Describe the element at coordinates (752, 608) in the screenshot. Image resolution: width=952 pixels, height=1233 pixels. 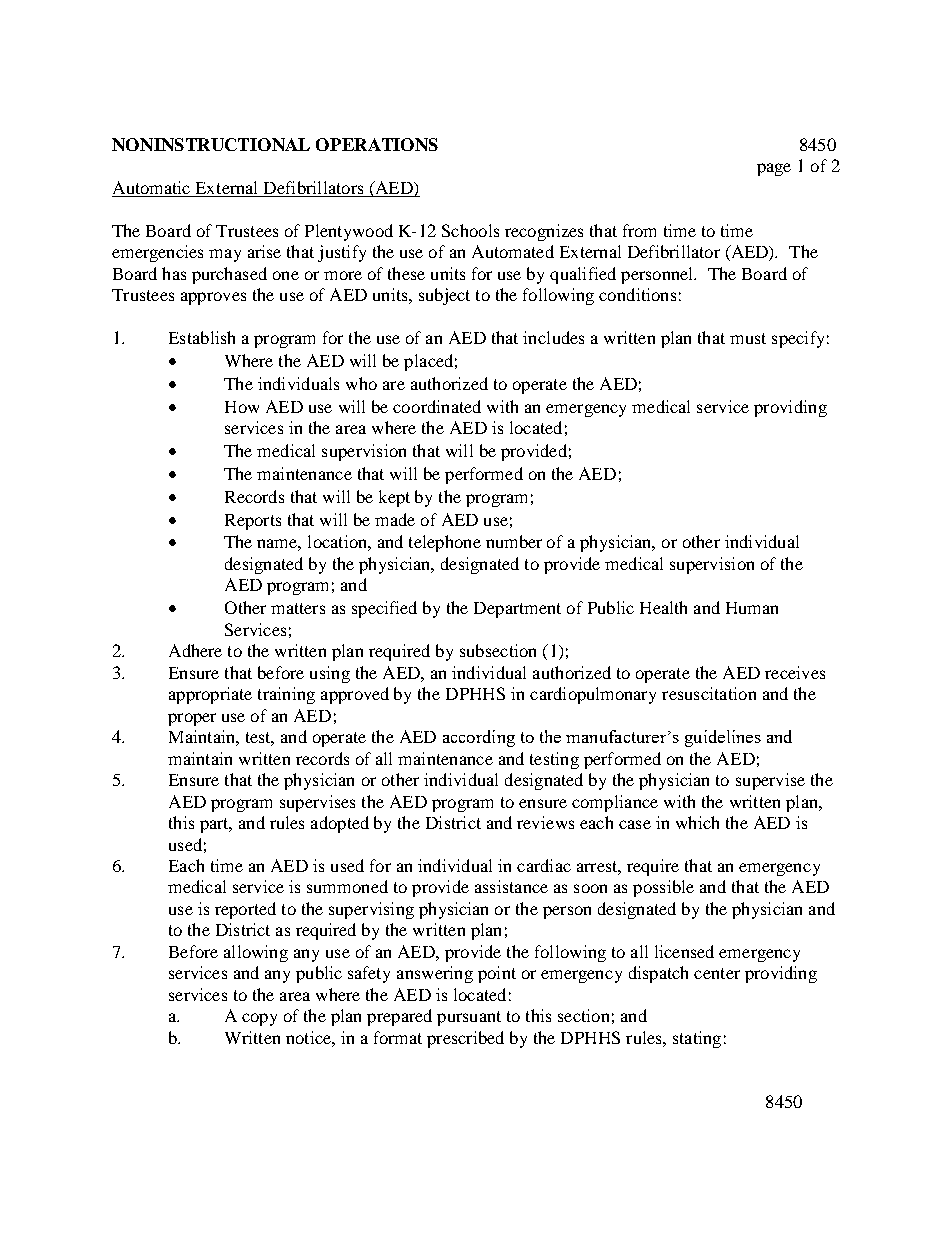
I see `Human` at that location.
